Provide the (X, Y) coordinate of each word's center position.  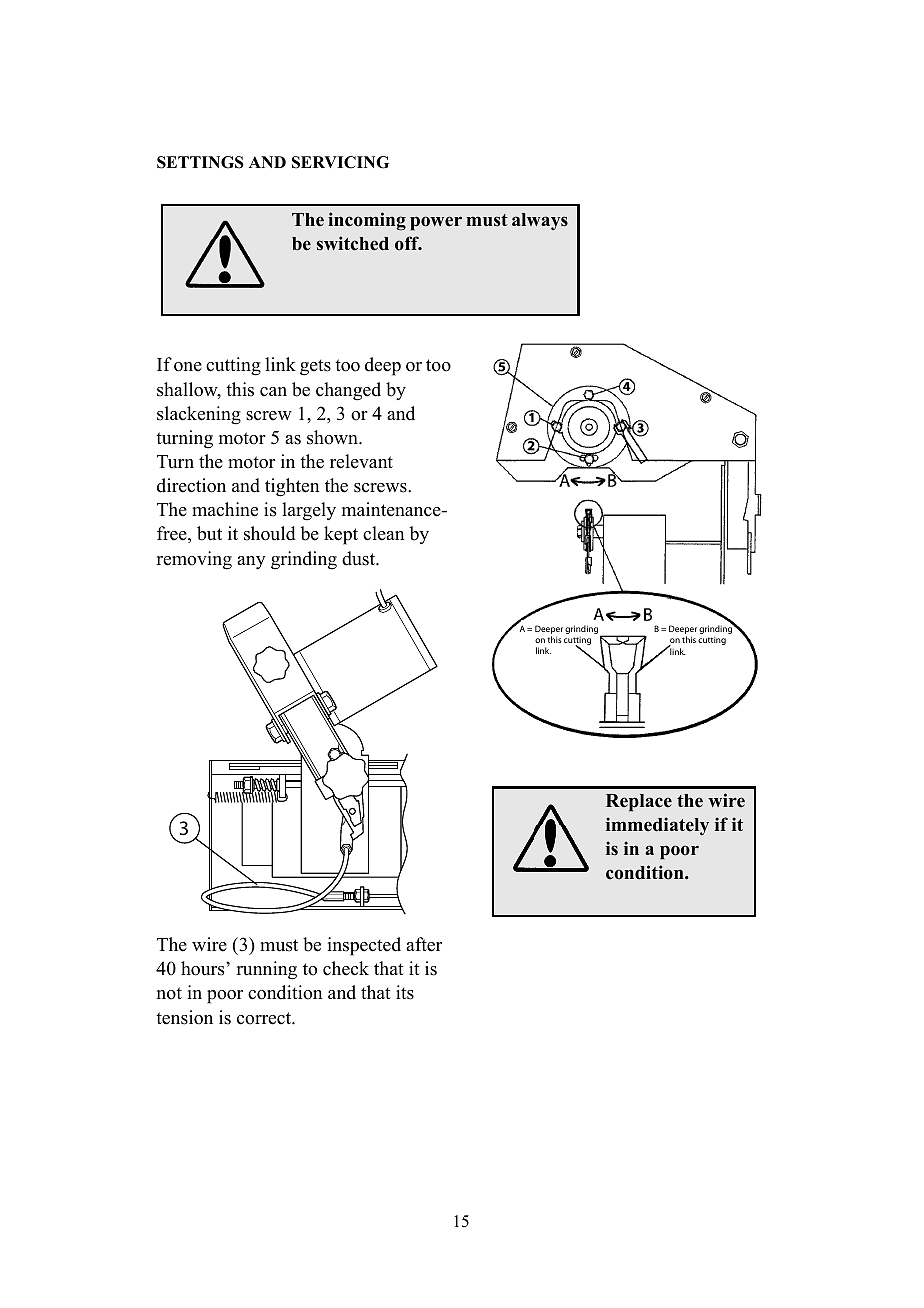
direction (191, 485)
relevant (361, 461)
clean (384, 533)
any (251, 563)
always (540, 221)
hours (204, 968)
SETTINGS (200, 162)
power (436, 223)
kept (341, 535)
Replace (639, 803)
